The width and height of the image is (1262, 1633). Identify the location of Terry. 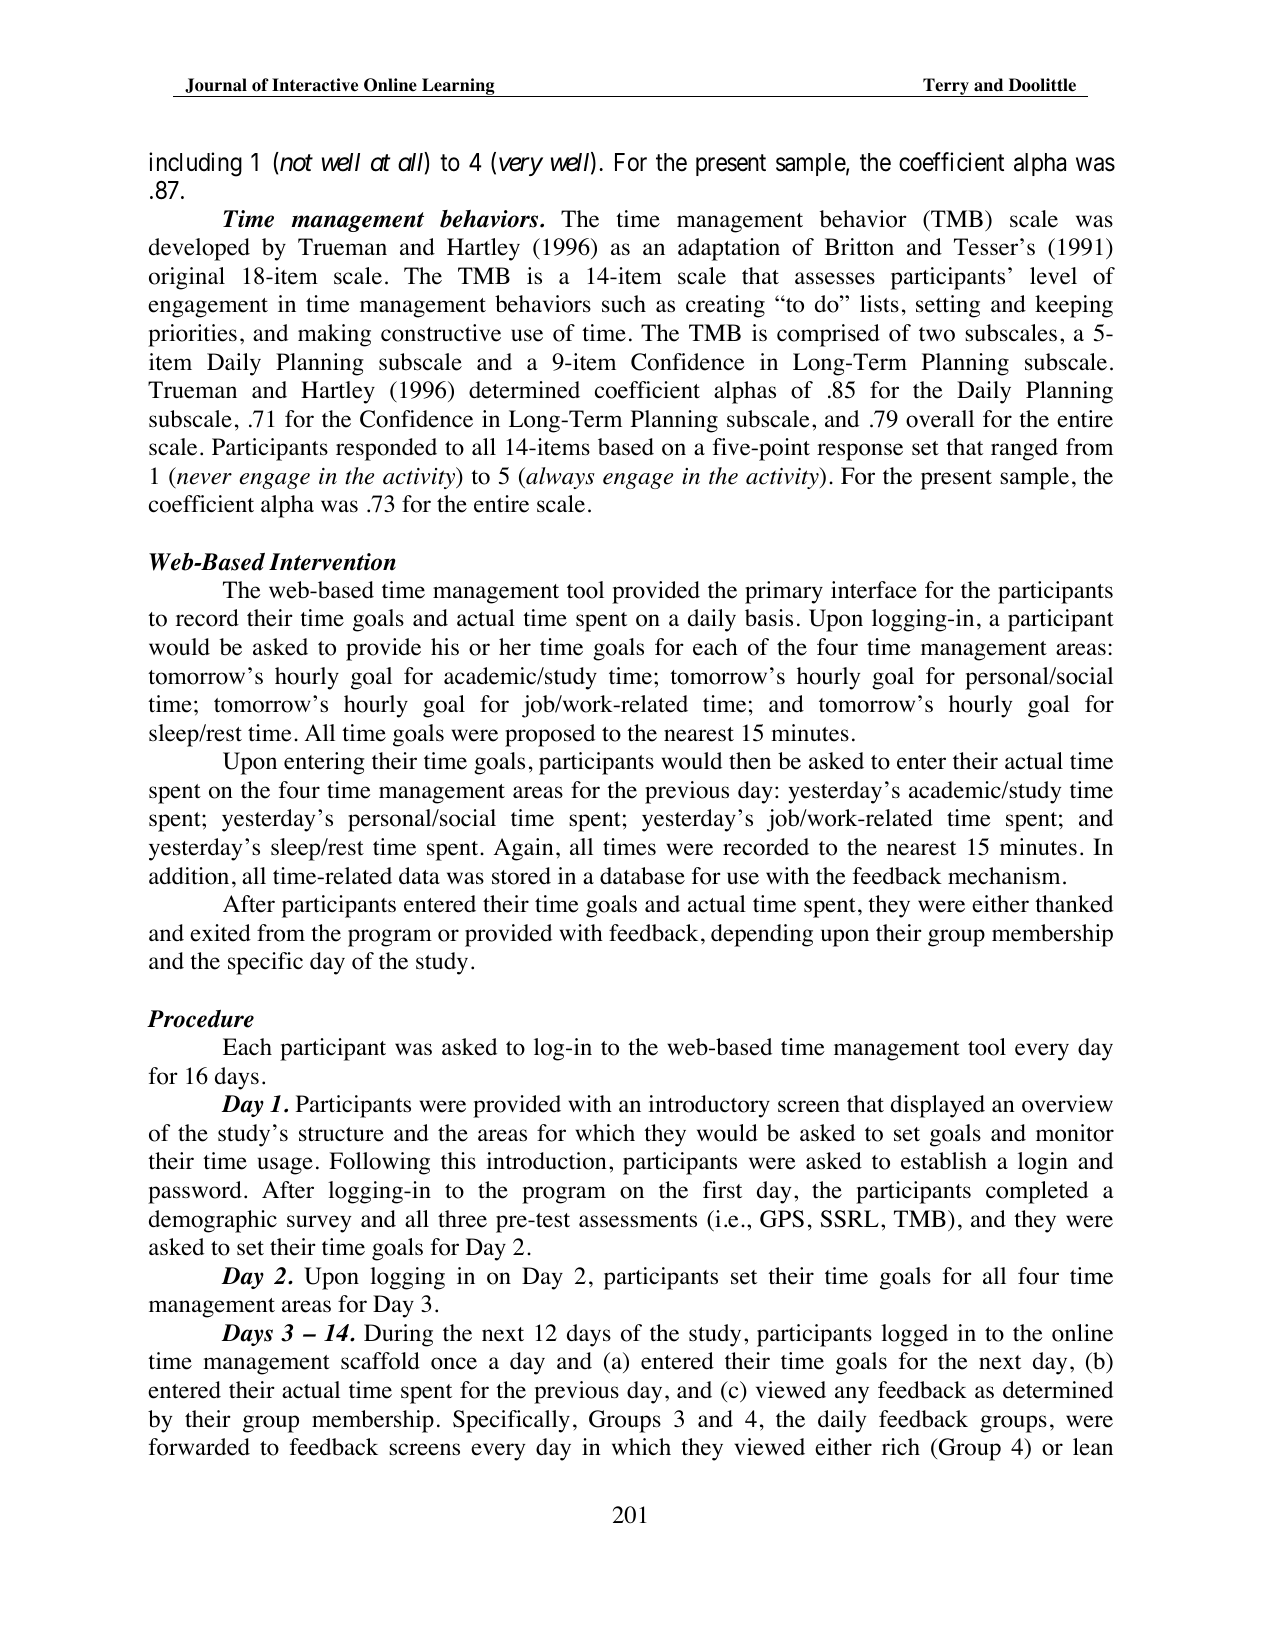
(946, 87).
